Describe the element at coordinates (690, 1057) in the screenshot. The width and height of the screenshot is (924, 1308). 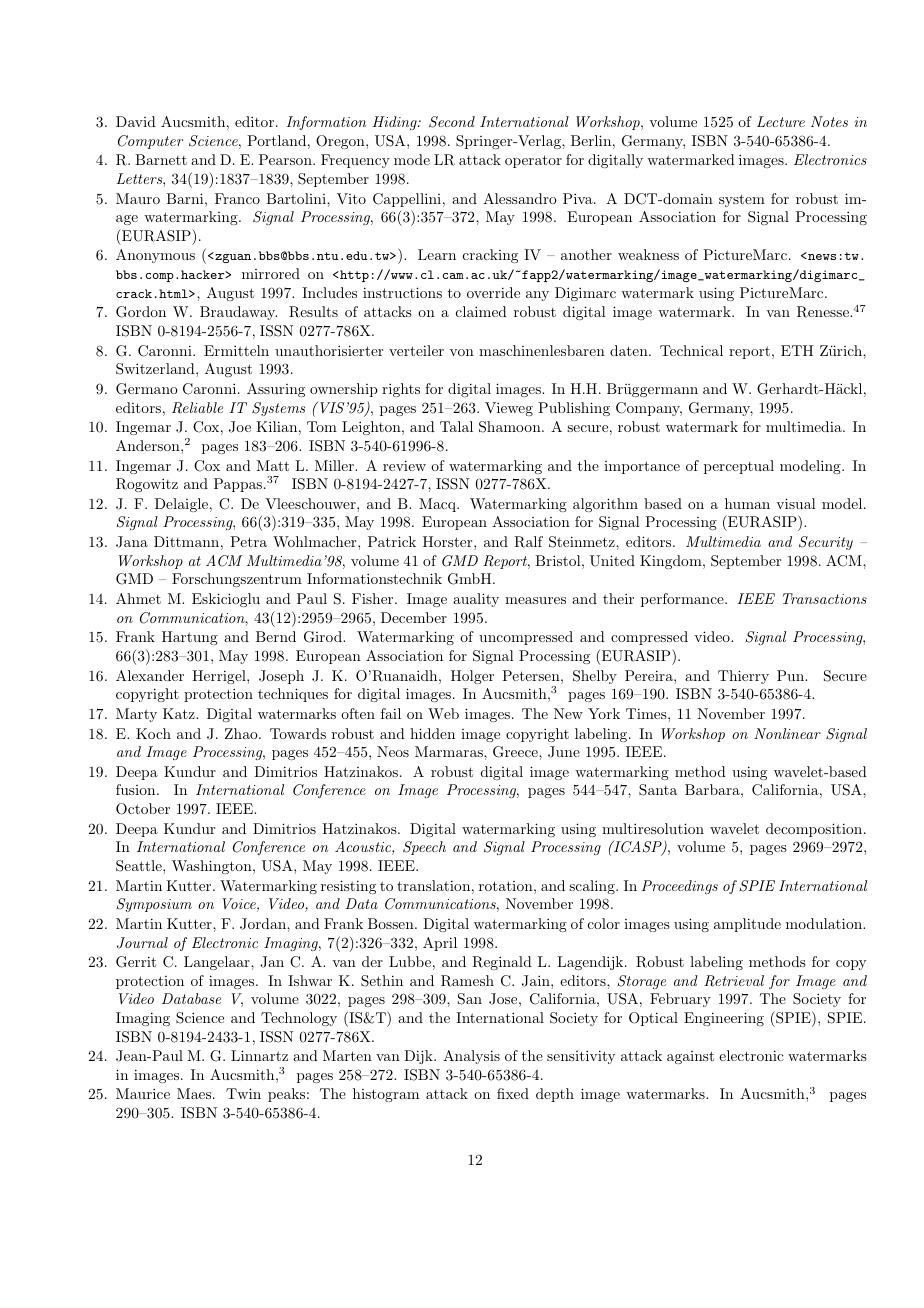
I see `against` at that location.
